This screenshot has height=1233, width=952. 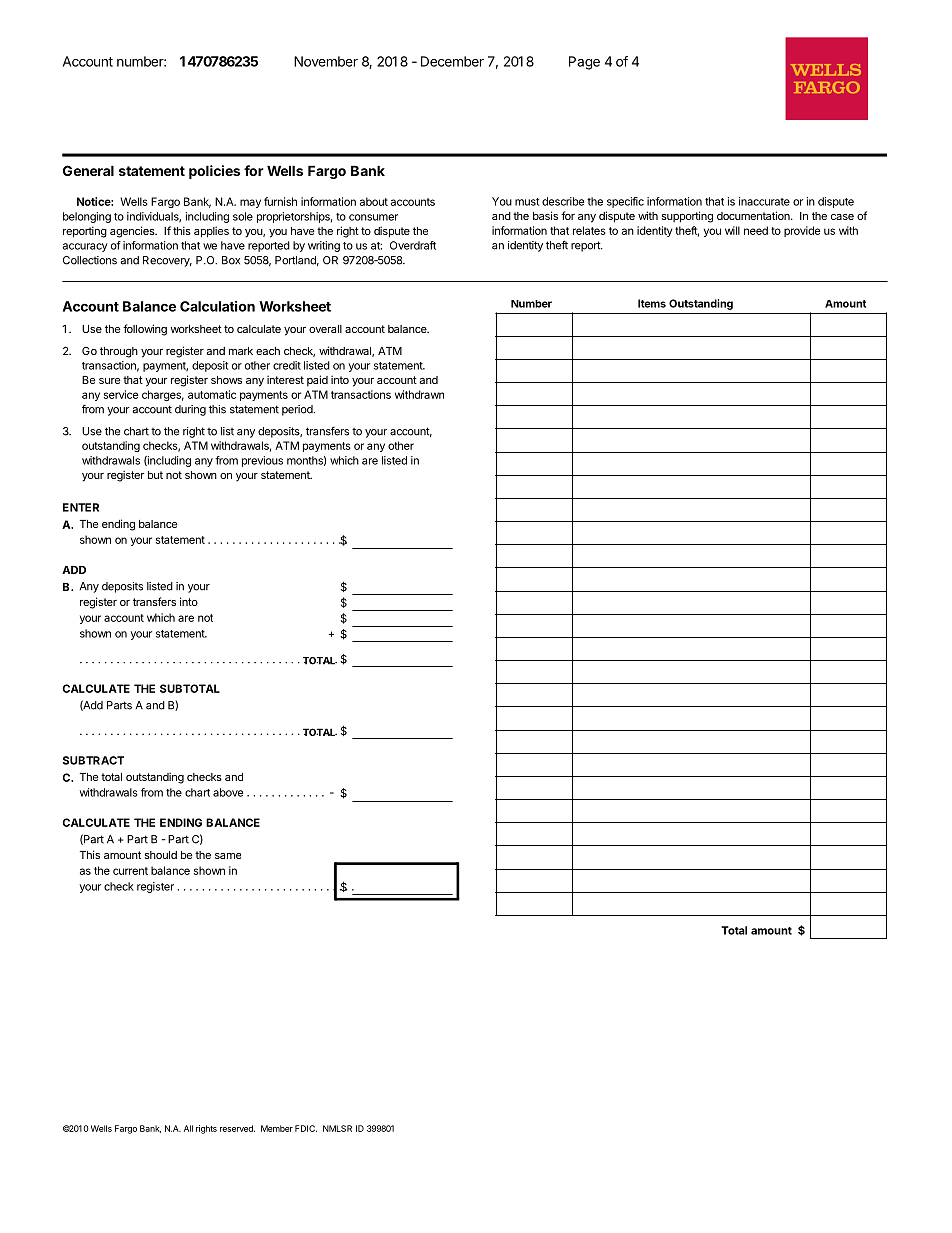 I want to click on SUBTRACT, so click(x=93, y=760).
